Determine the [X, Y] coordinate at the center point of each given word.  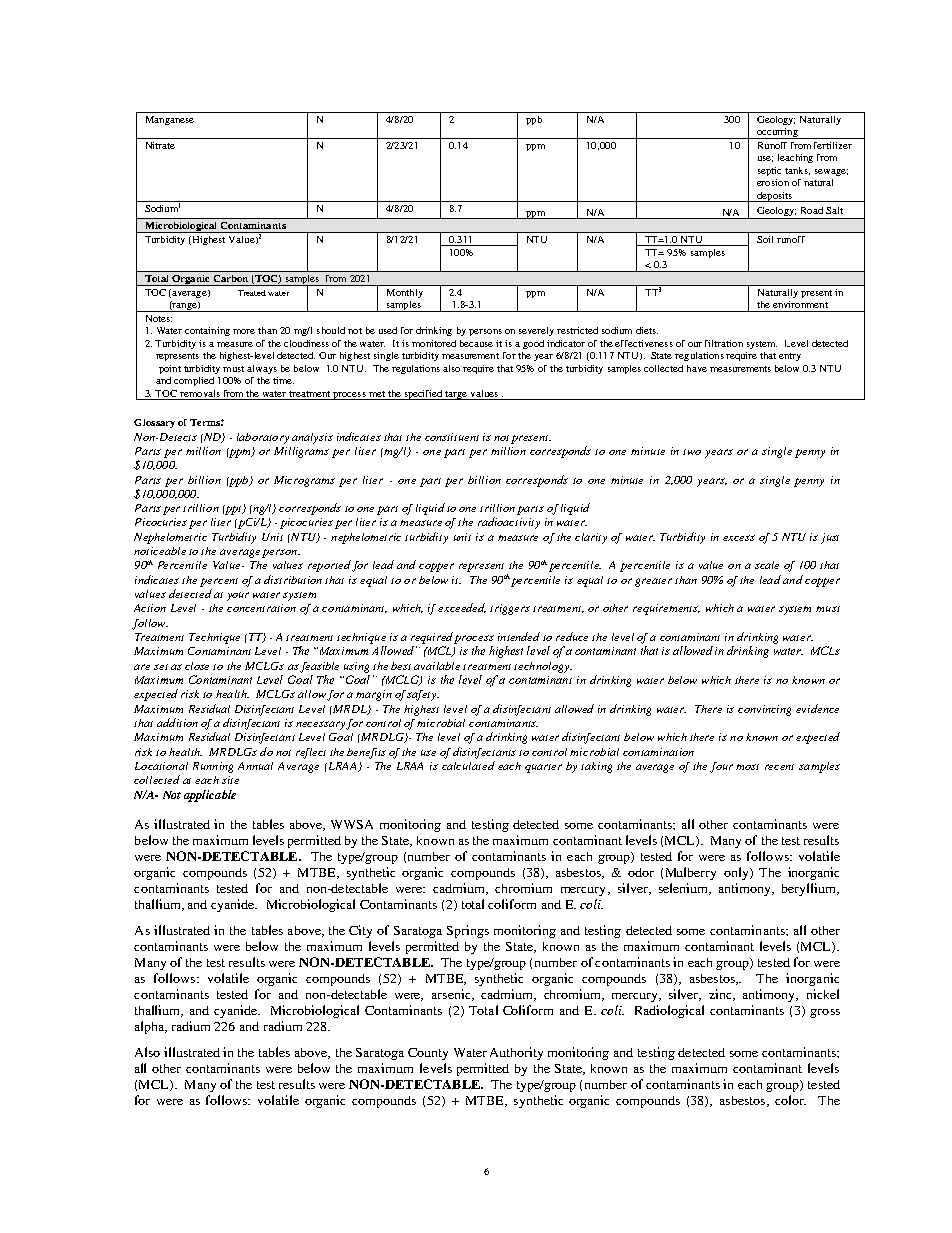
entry [790, 357]
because [476, 343]
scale [767, 565]
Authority [516, 1053]
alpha [151, 1027]
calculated [468, 765]
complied [194, 381]
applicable [210, 796]
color [790, 1100]
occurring [778, 133]
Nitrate [160, 145]
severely [536, 331]
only [737, 873]
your [238, 596]
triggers [510, 609]
